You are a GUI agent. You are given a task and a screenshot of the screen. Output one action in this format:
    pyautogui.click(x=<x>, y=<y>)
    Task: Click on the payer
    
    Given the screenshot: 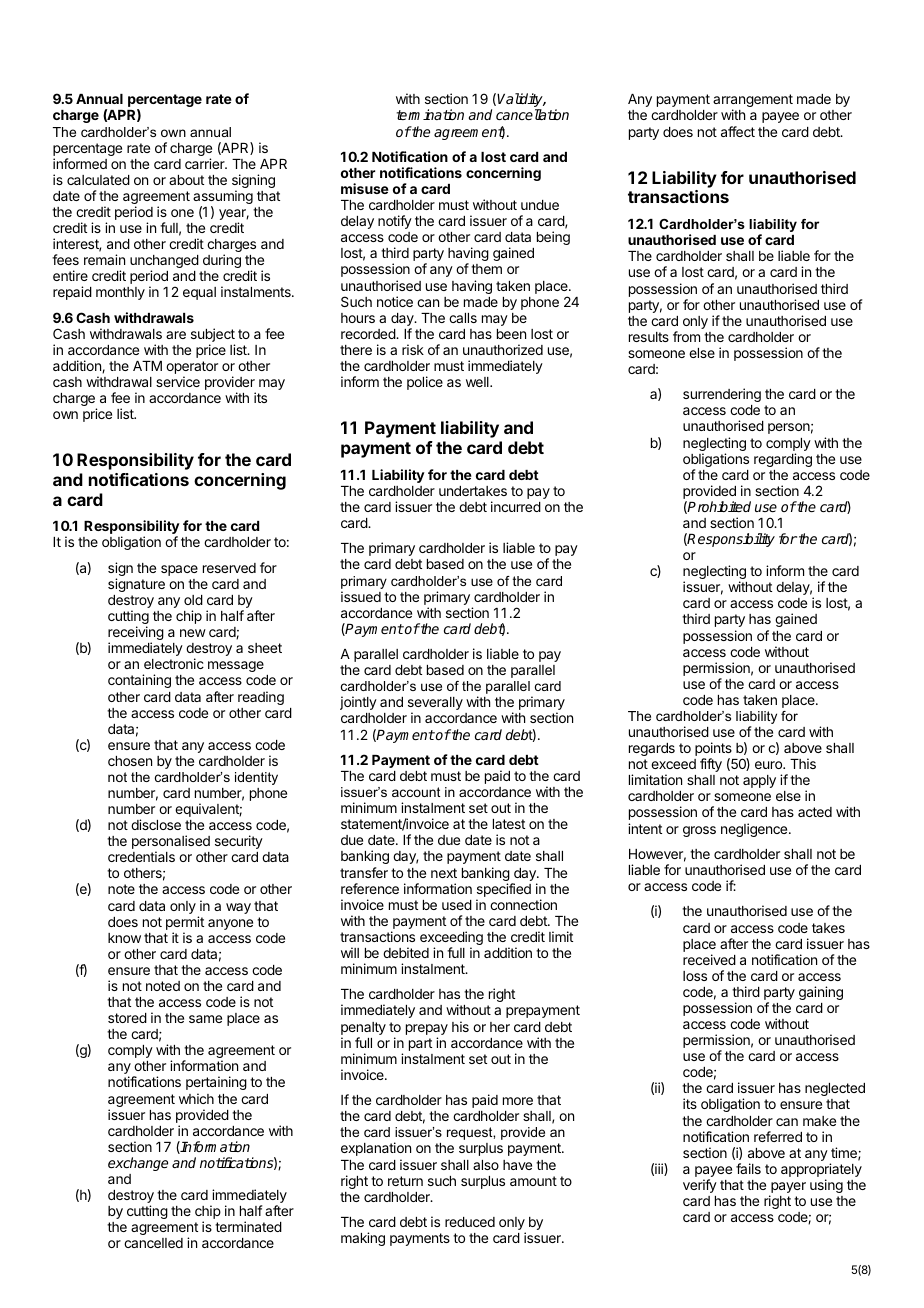 What is the action you would take?
    pyautogui.click(x=787, y=1189)
